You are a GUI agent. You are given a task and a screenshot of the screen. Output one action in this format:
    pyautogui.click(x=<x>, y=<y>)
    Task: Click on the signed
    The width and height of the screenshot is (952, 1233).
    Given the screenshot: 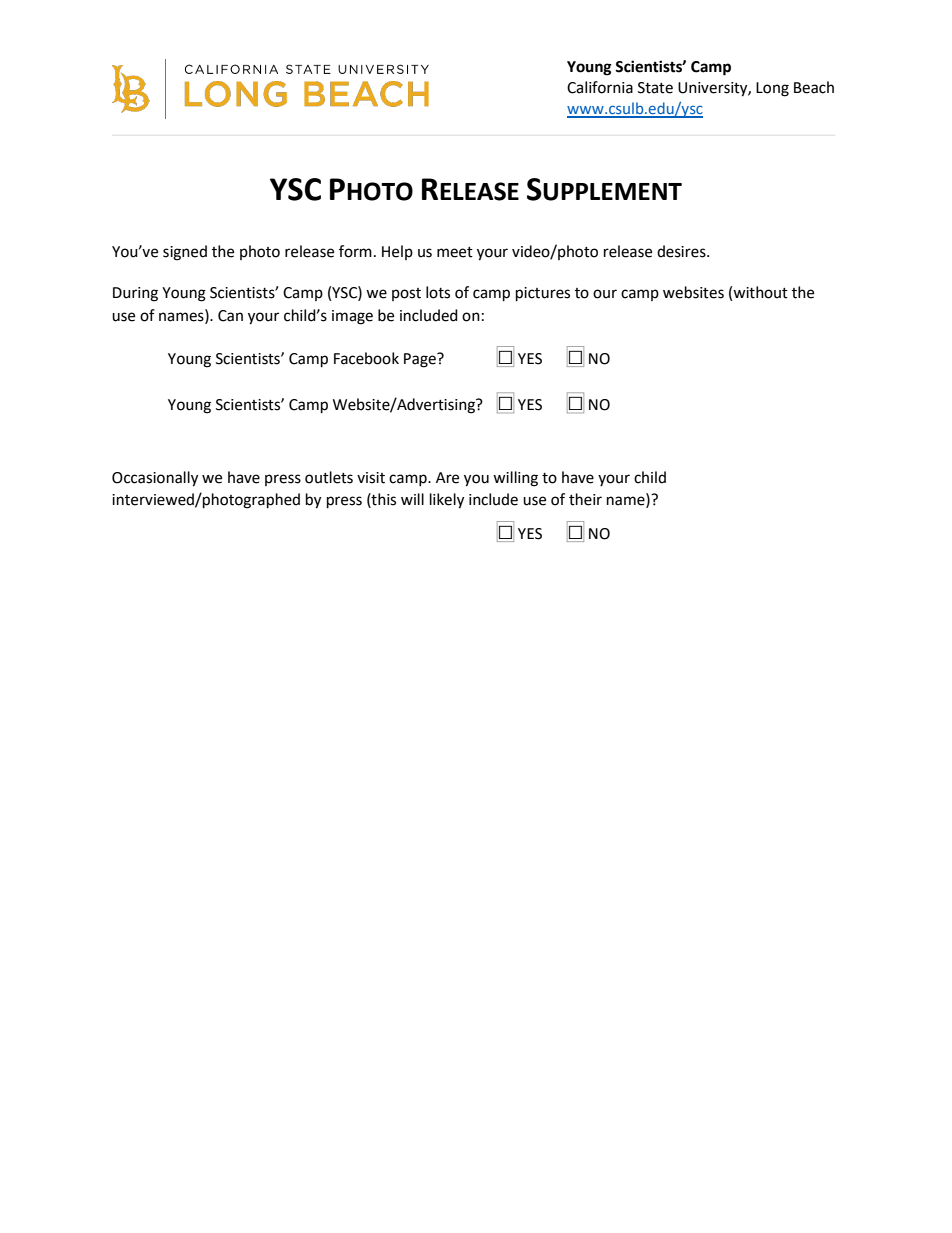 What is the action you would take?
    pyautogui.click(x=185, y=253)
